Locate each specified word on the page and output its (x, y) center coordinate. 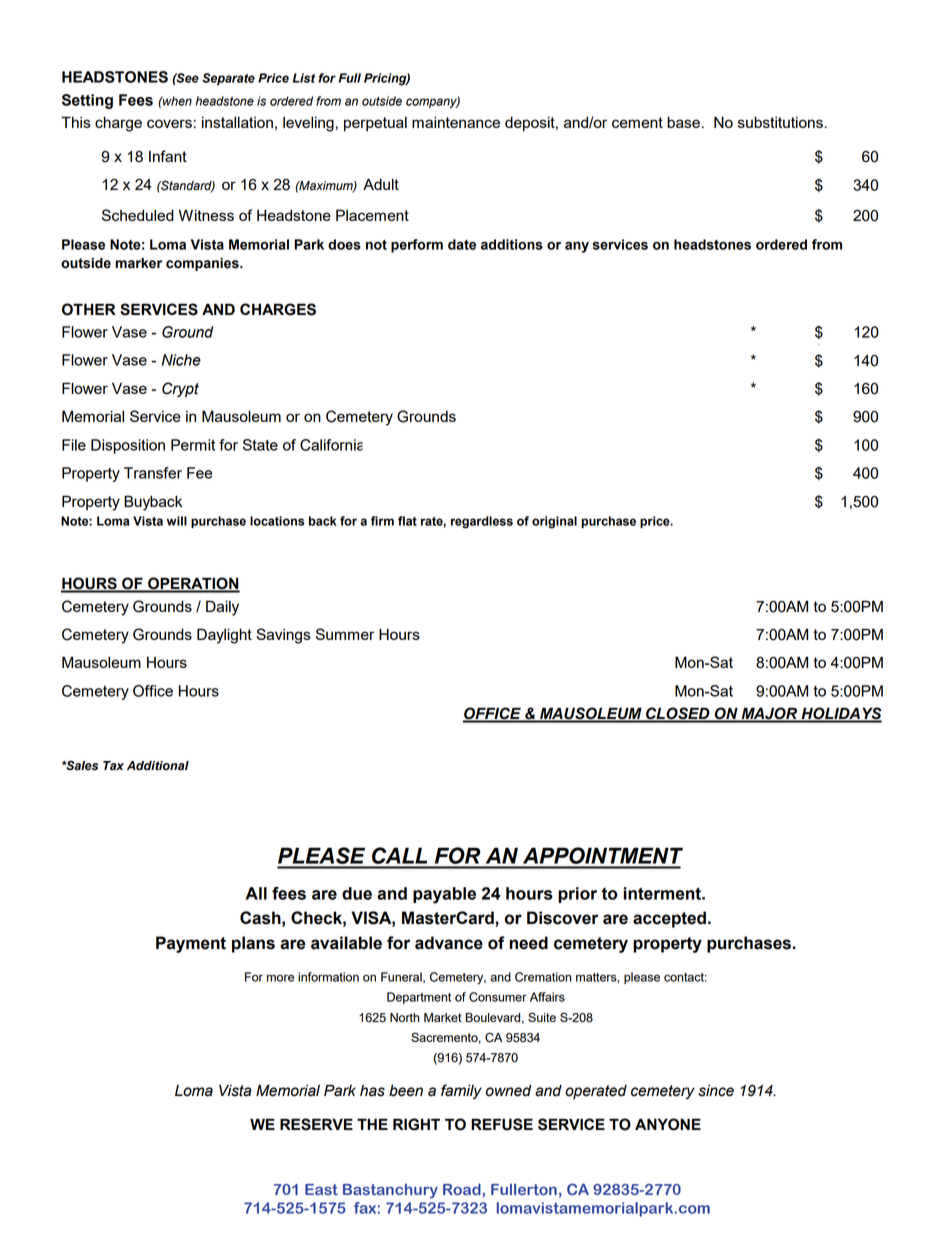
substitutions (780, 122)
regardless (482, 522)
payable (444, 895)
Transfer (153, 473)
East (321, 1189)
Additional (158, 766)
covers (169, 123)
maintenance (456, 122)
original (554, 522)
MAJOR (769, 714)
